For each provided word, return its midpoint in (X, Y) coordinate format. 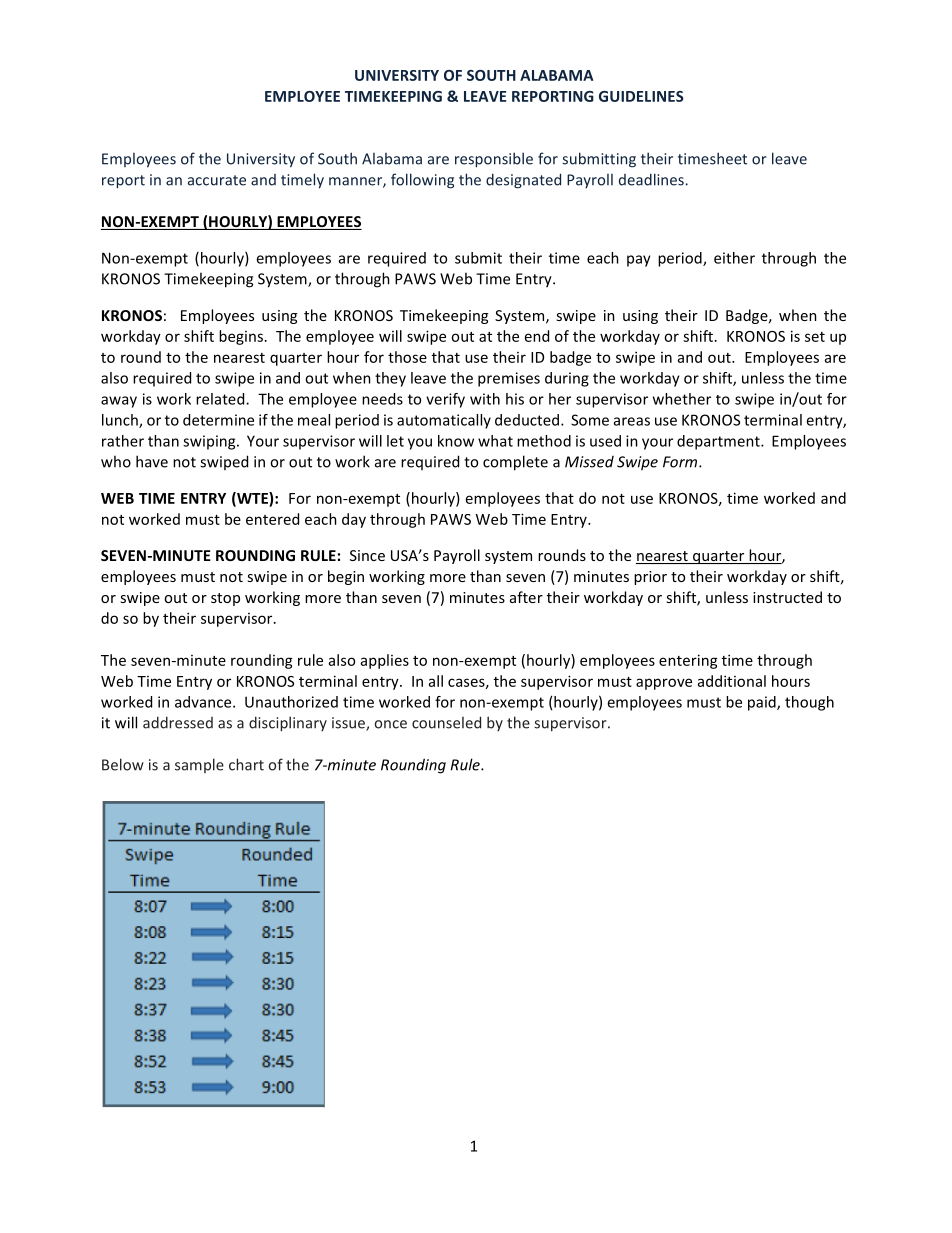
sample (199, 765)
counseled (446, 722)
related (221, 399)
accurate (217, 180)
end (537, 336)
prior (650, 578)
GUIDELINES (641, 96)
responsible (494, 160)
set (815, 337)
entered (272, 519)
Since (367, 555)
